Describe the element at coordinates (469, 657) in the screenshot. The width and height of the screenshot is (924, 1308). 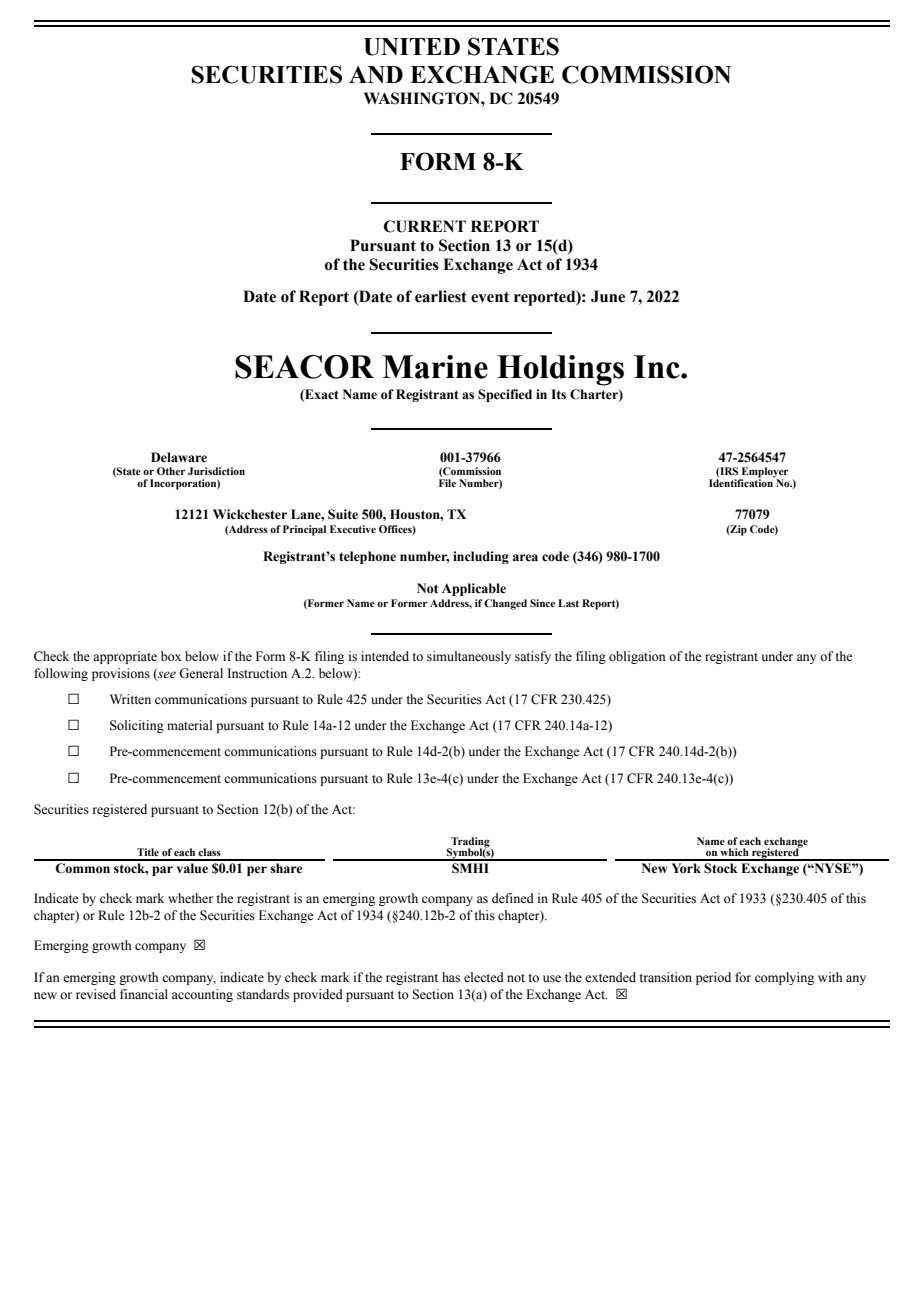
I see `simultaneously` at that location.
